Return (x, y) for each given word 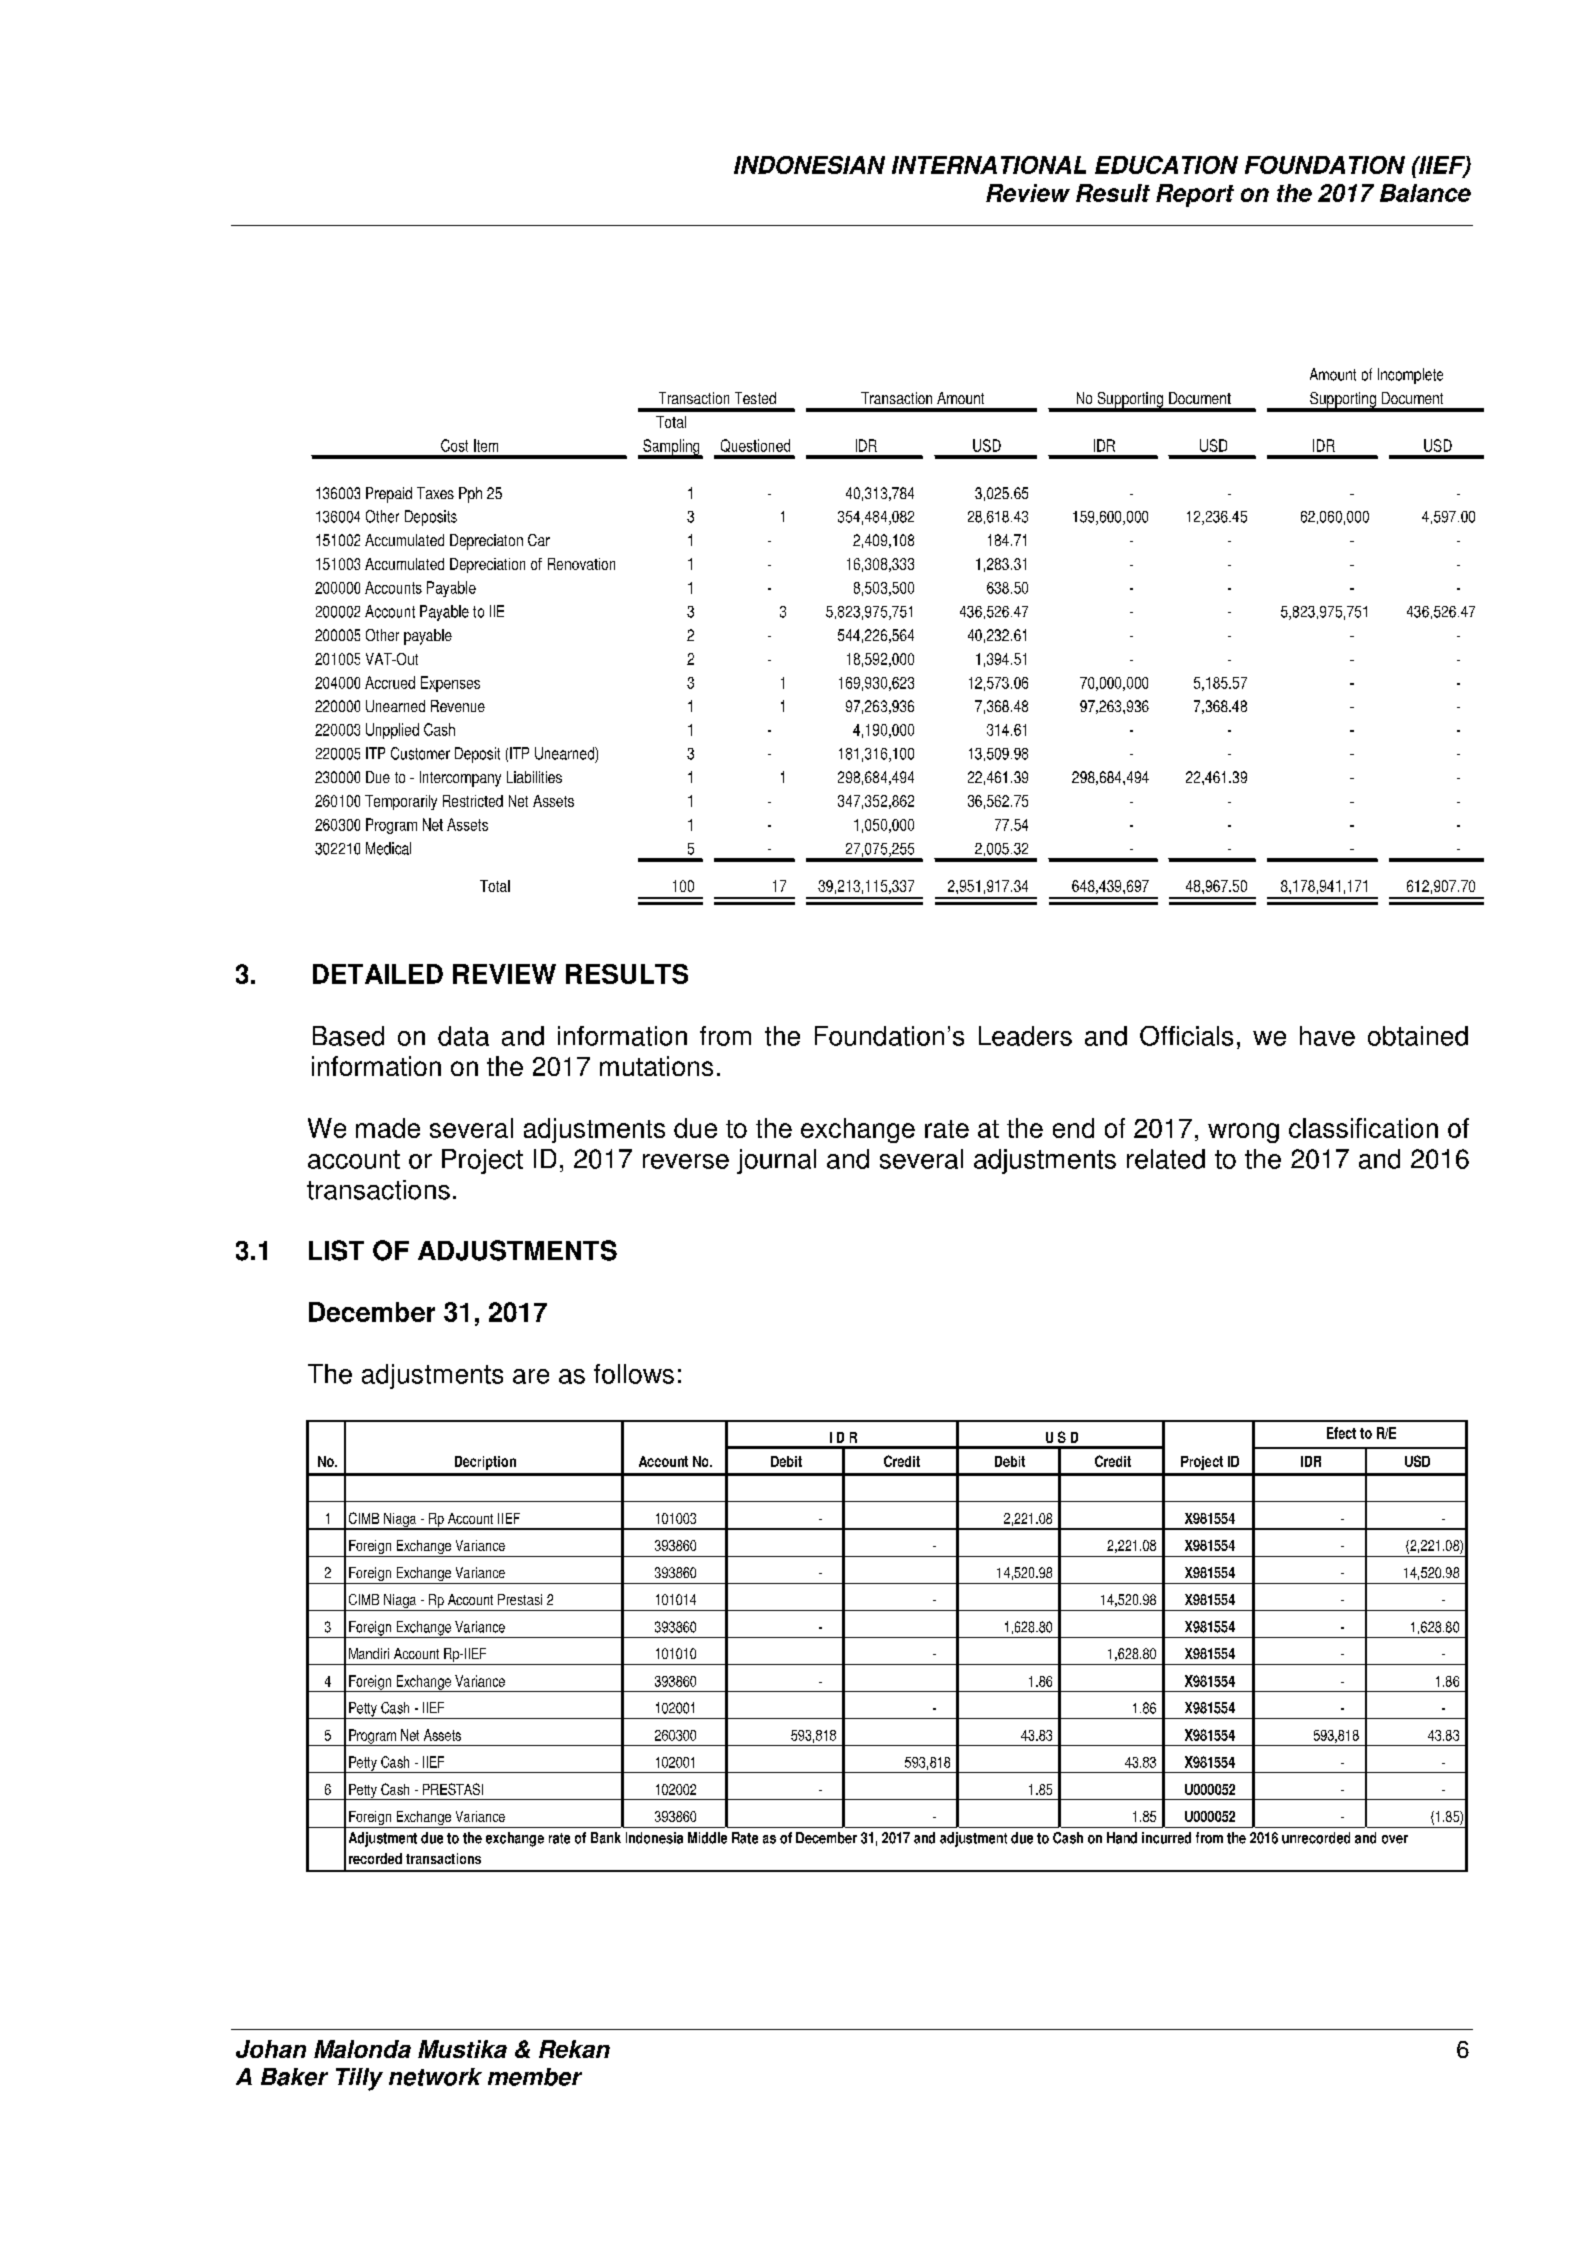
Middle (707, 1838)
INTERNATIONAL (989, 165)
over (1395, 1839)
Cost (454, 445)
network (435, 2077)
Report (1195, 195)
